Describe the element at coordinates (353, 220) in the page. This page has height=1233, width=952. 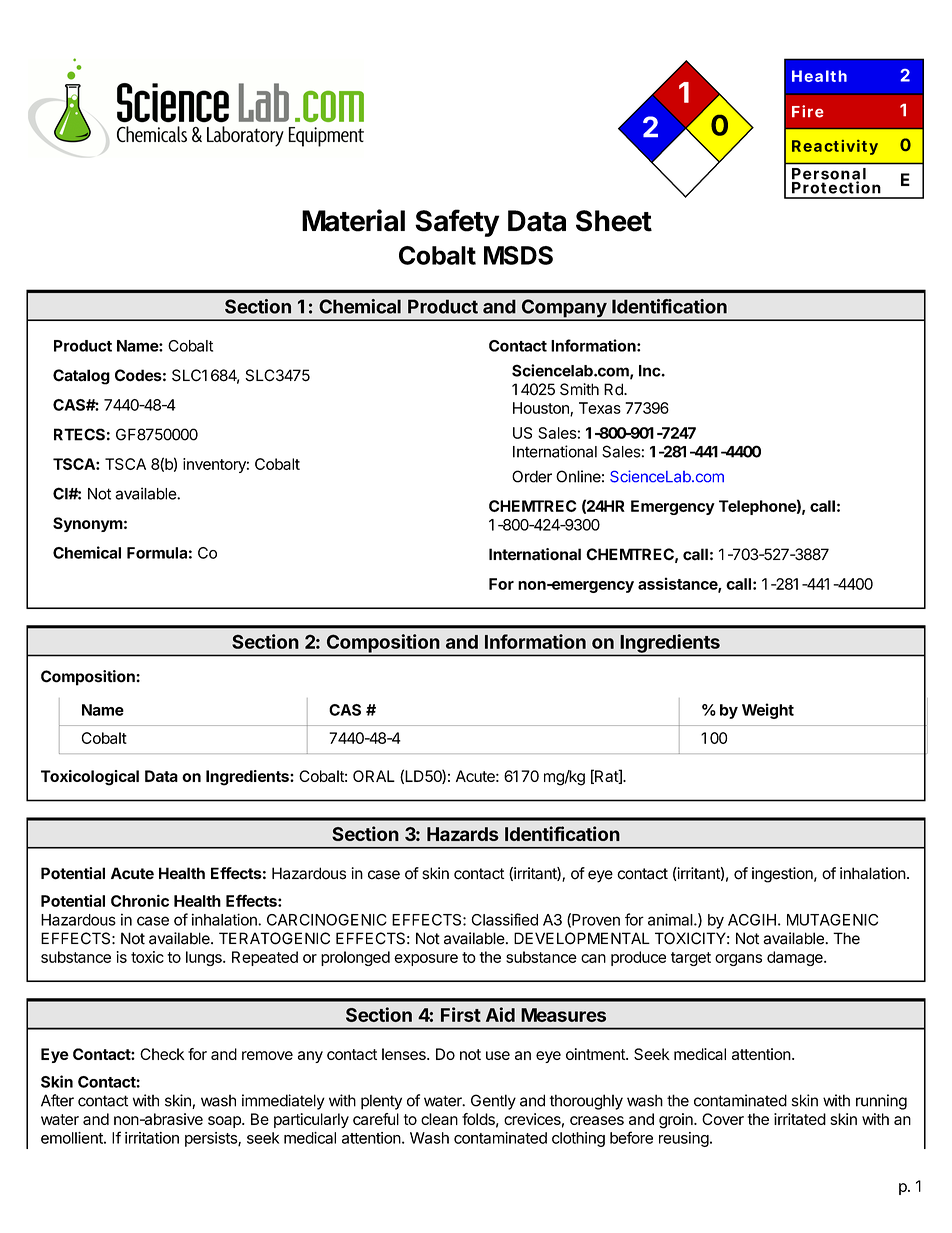
I see `Material` at that location.
